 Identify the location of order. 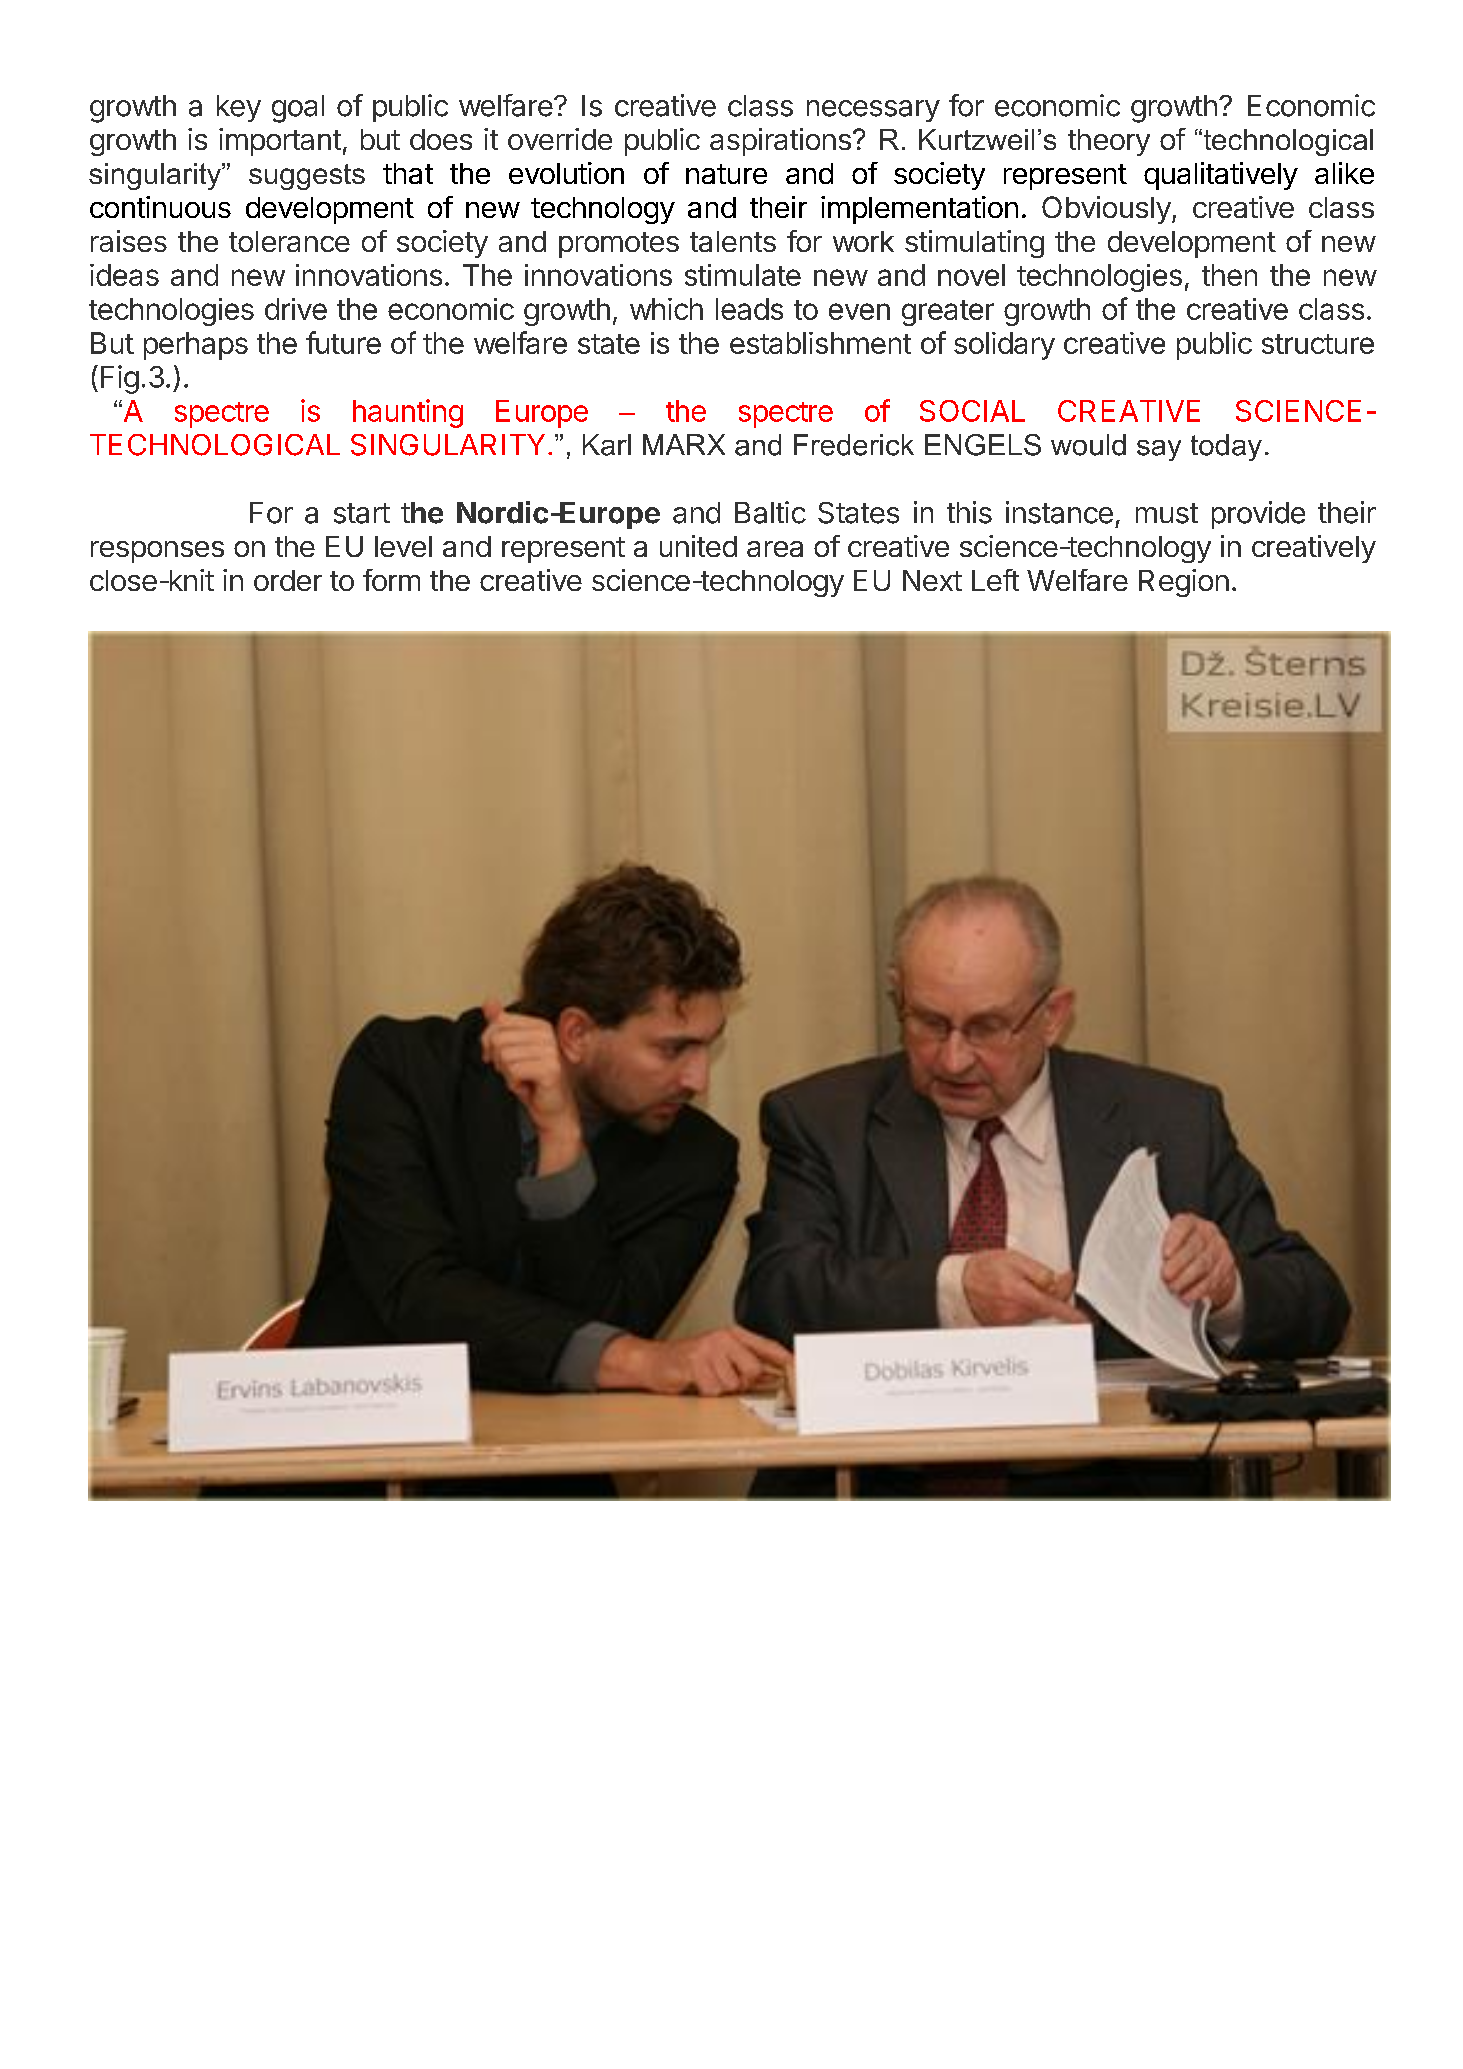
(288, 580).
